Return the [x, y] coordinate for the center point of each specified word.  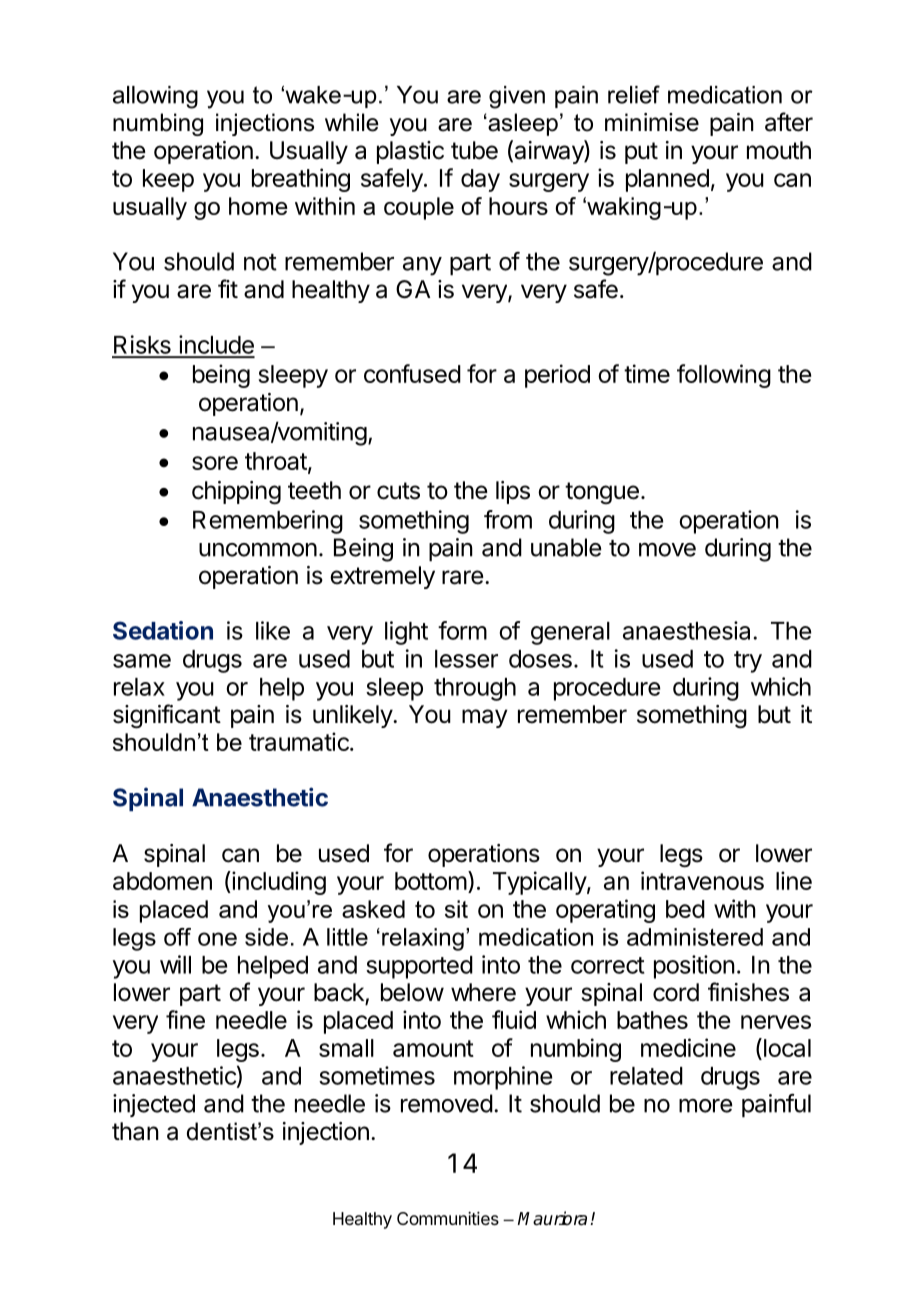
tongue [602, 493]
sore [215, 463]
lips [513, 492]
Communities [448, 1218]
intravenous [702, 880]
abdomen [162, 881]
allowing [155, 97]
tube [474, 150]
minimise [652, 122]
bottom [431, 881]
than [135, 1131]
